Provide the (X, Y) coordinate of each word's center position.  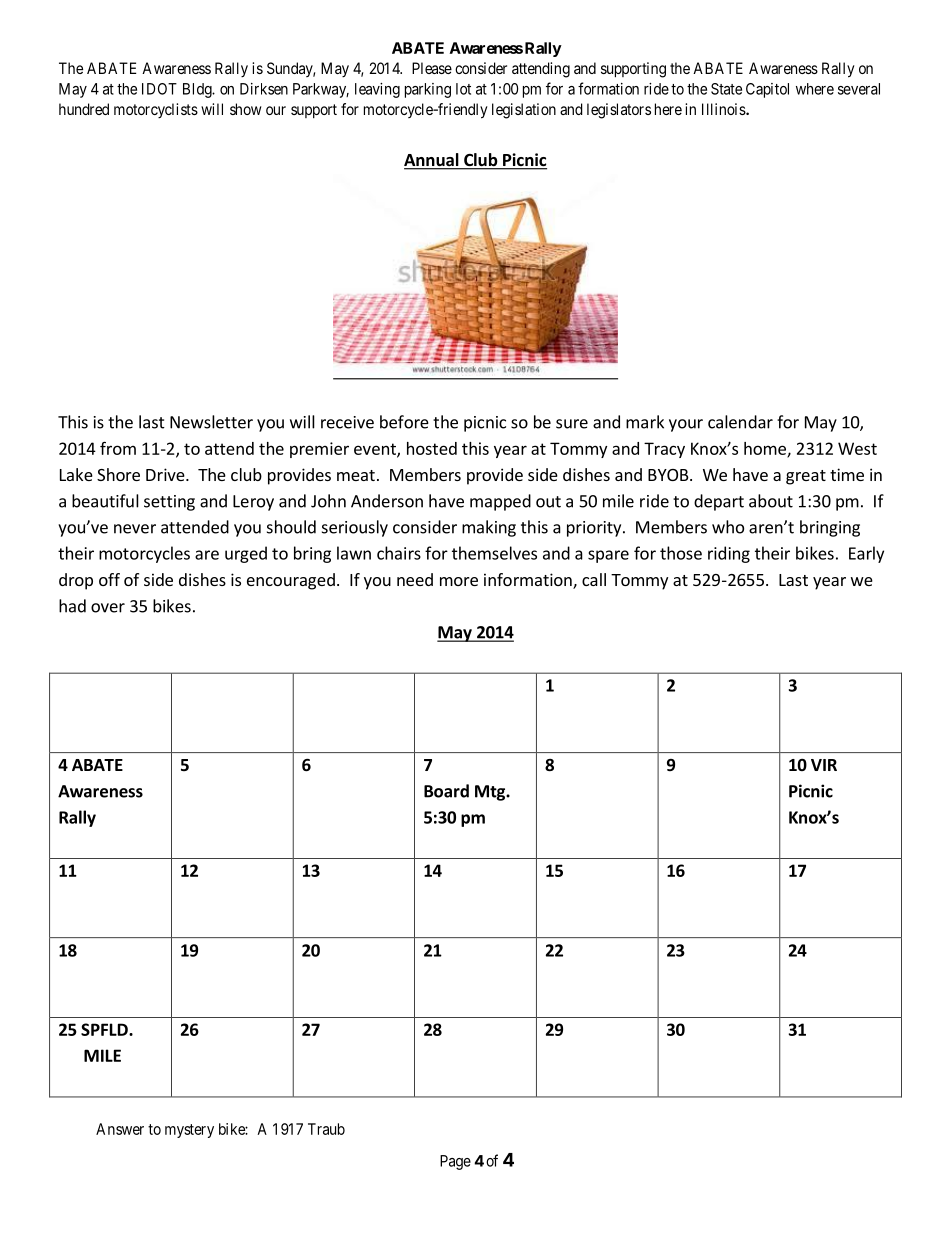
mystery (189, 1131)
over (108, 608)
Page (455, 1162)
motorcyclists (156, 110)
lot (463, 89)
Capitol (767, 90)
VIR (824, 765)
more (459, 581)
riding (729, 554)
